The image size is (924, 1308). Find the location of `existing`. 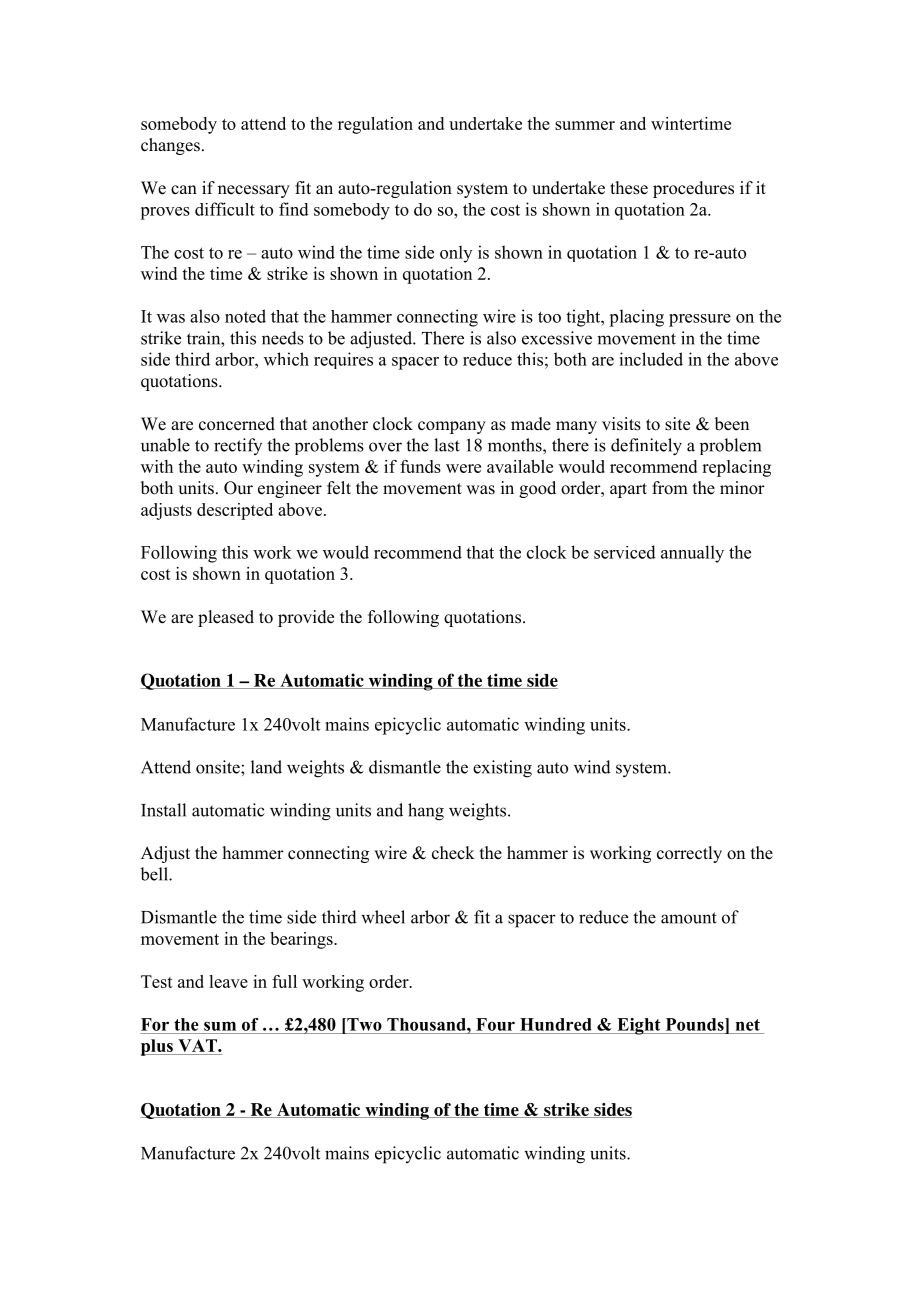

existing is located at coordinates (502, 769).
